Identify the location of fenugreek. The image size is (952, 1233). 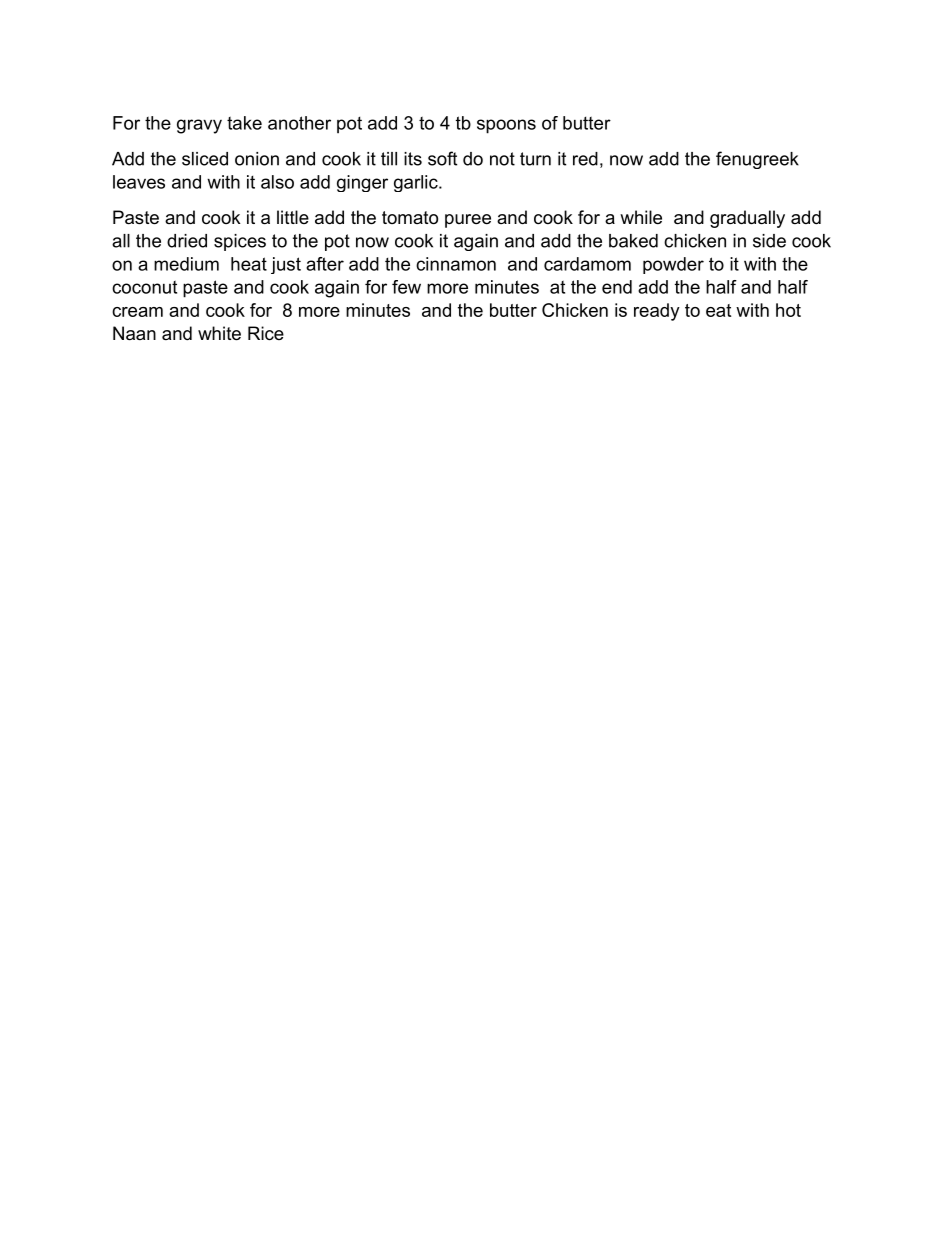
(757, 160).
